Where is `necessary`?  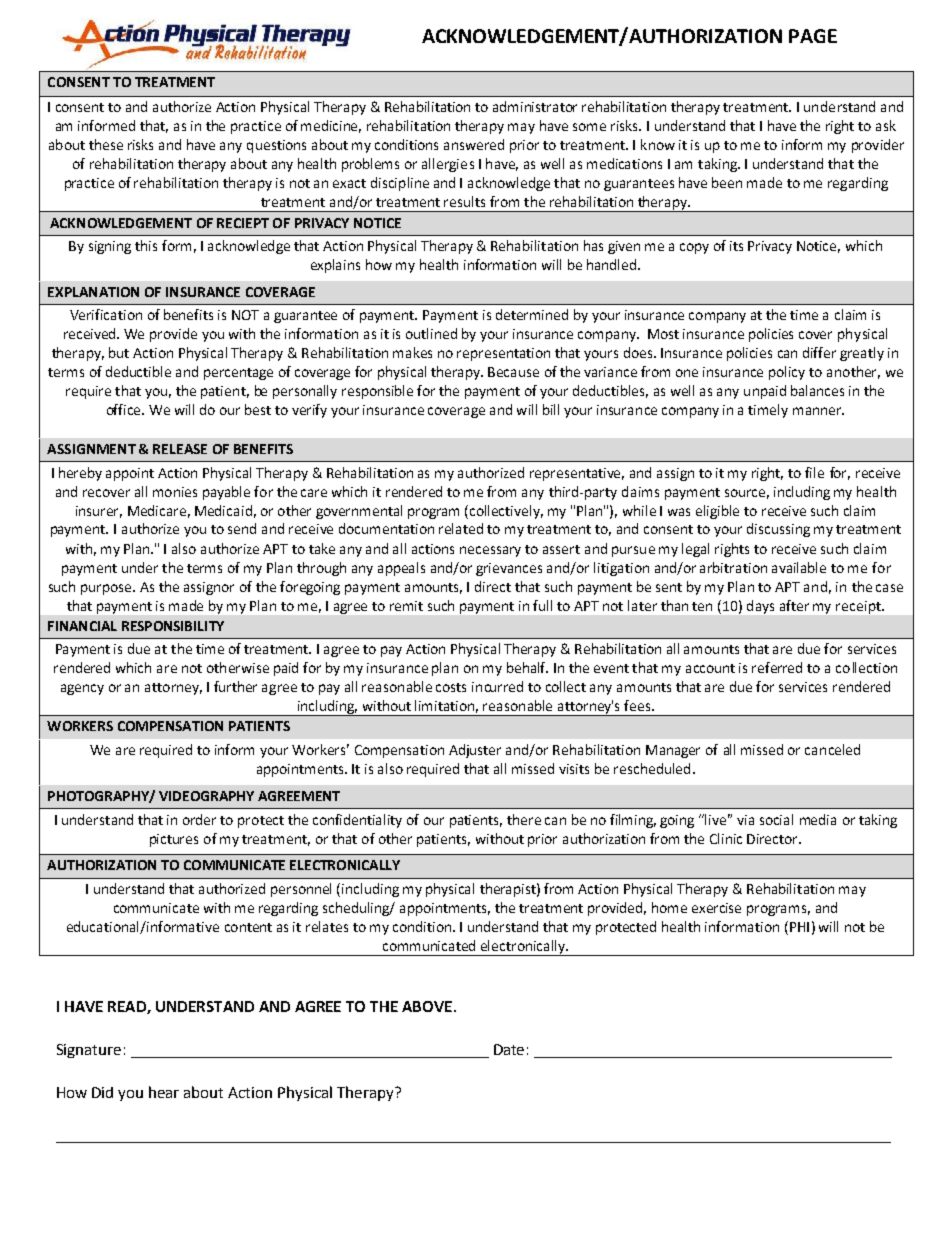
necessary is located at coordinates (490, 551).
